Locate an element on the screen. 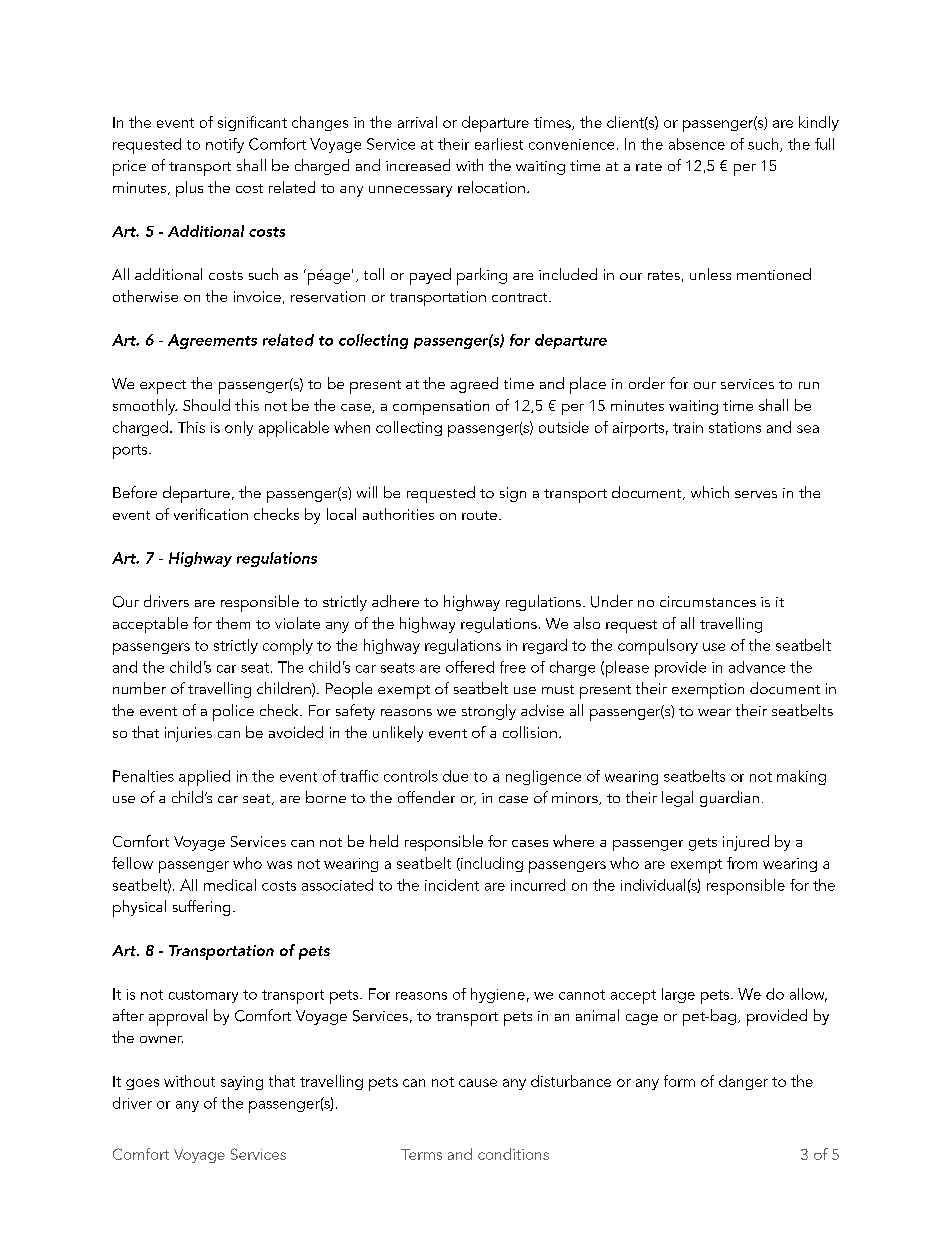 The width and height of the screenshot is (952, 1233). medical is located at coordinates (230, 885).
